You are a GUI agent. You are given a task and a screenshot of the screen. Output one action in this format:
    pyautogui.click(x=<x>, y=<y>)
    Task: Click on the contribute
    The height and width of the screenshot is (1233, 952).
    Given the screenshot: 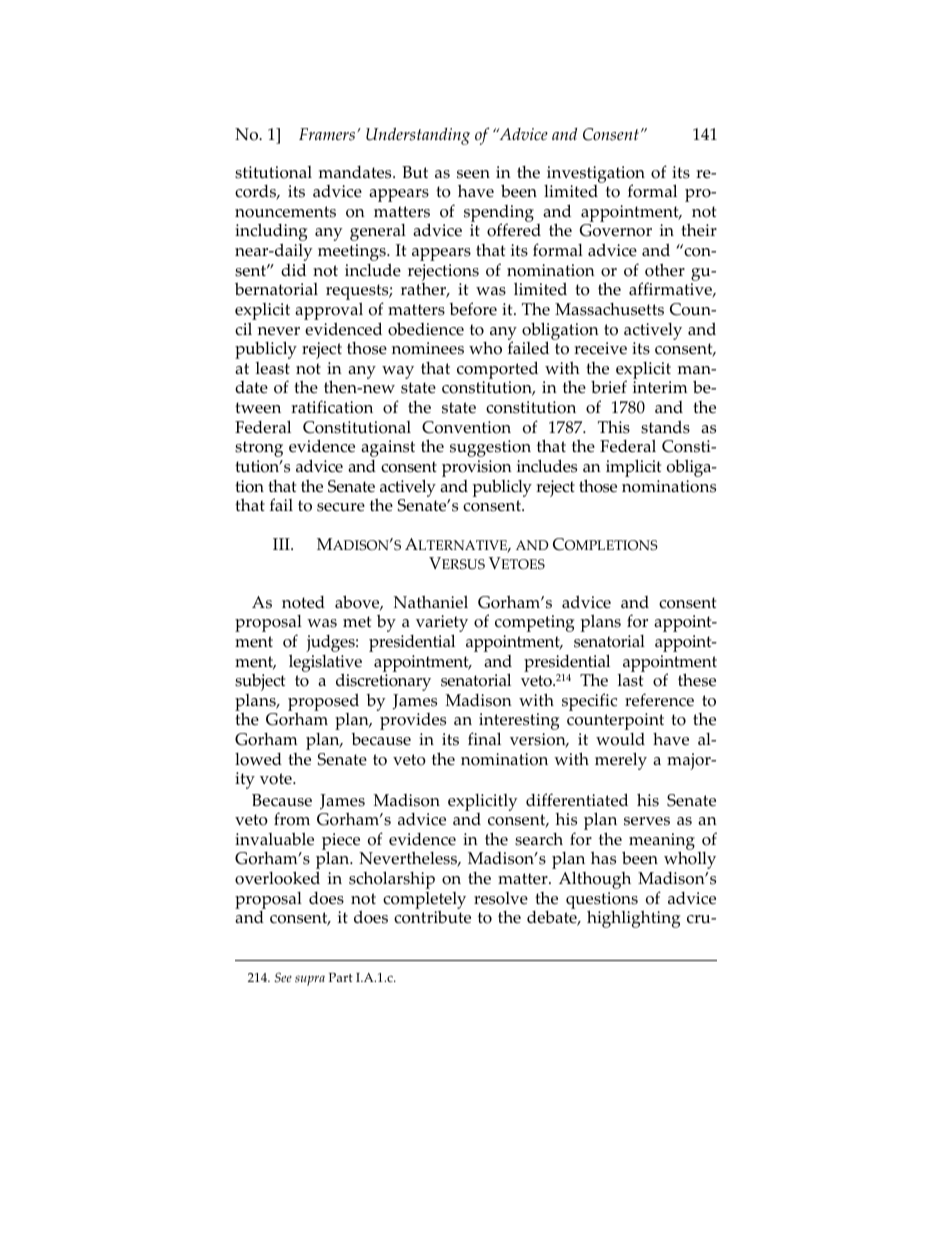 What is the action you would take?
    pyautogui.click(x=432, y=917)
